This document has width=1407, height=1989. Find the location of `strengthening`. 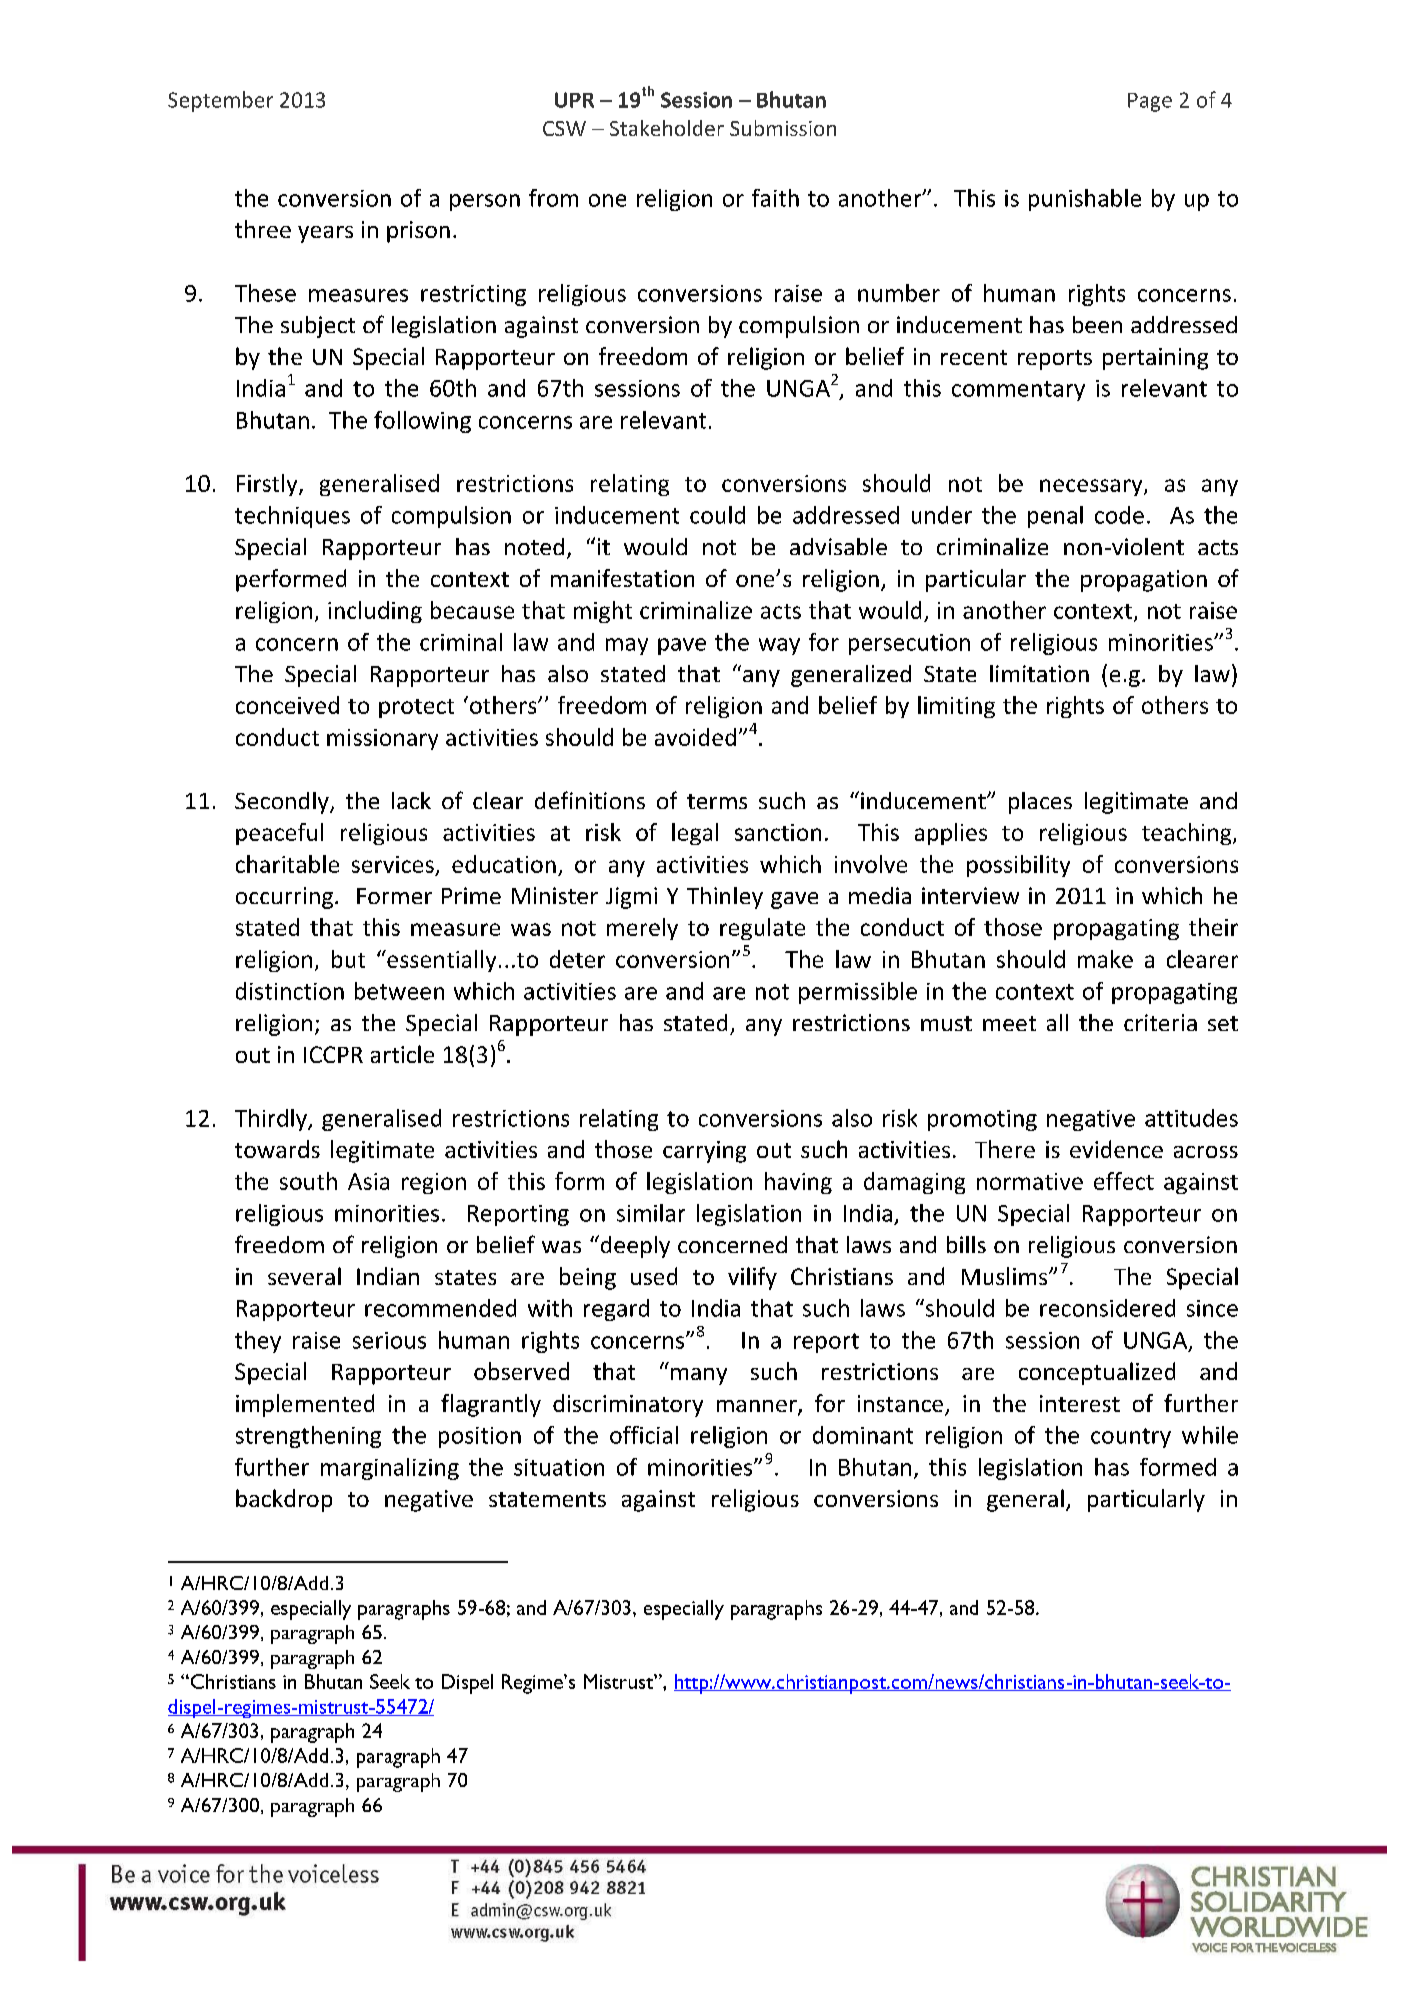

strengthening is located at coordinates (308, 1437).
